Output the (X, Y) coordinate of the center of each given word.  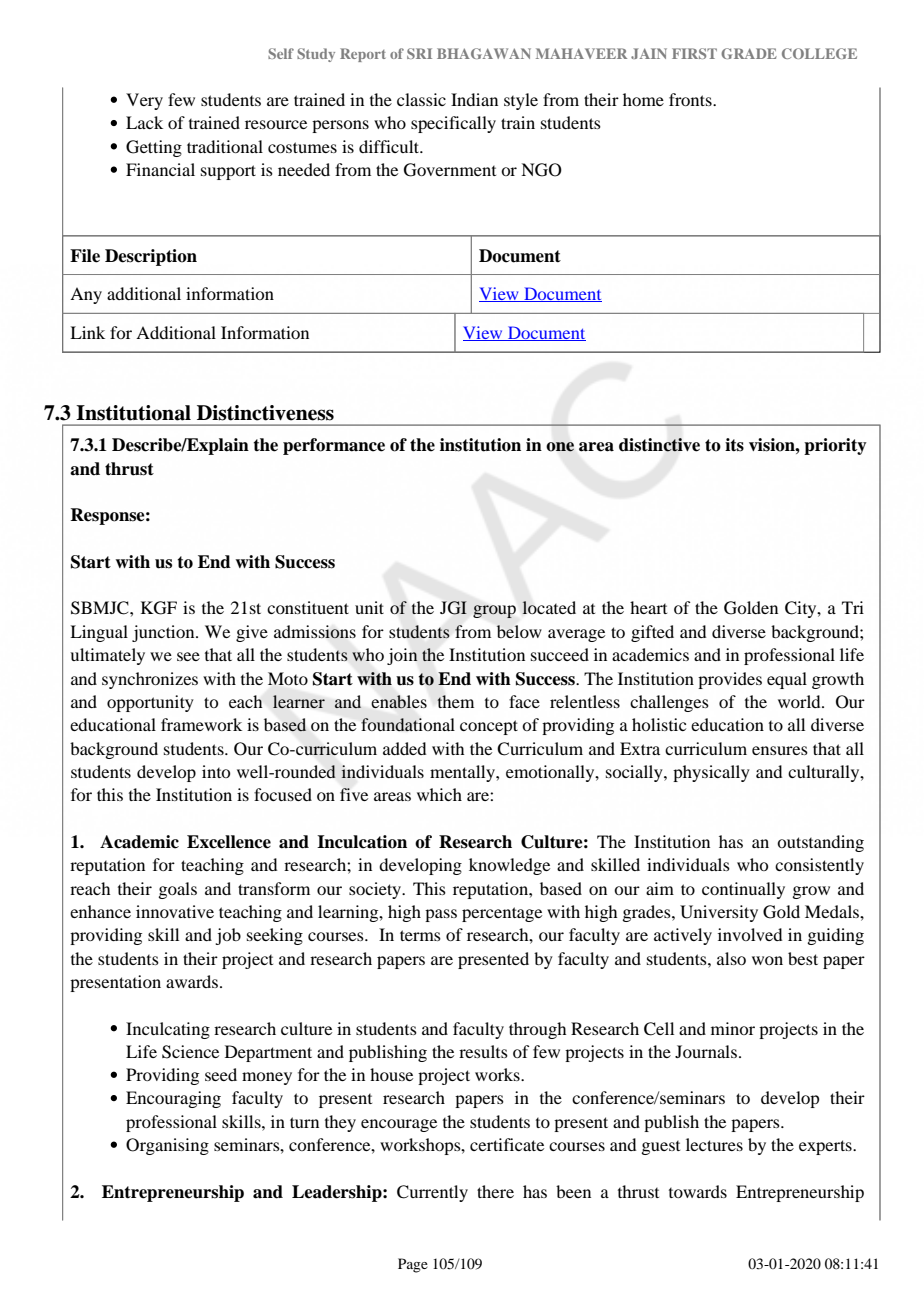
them (455, 701)
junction (164, 633)
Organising (167, 1146)
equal (787, 680)
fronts (691, 99)
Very (144, 101)
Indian (474, 99)
